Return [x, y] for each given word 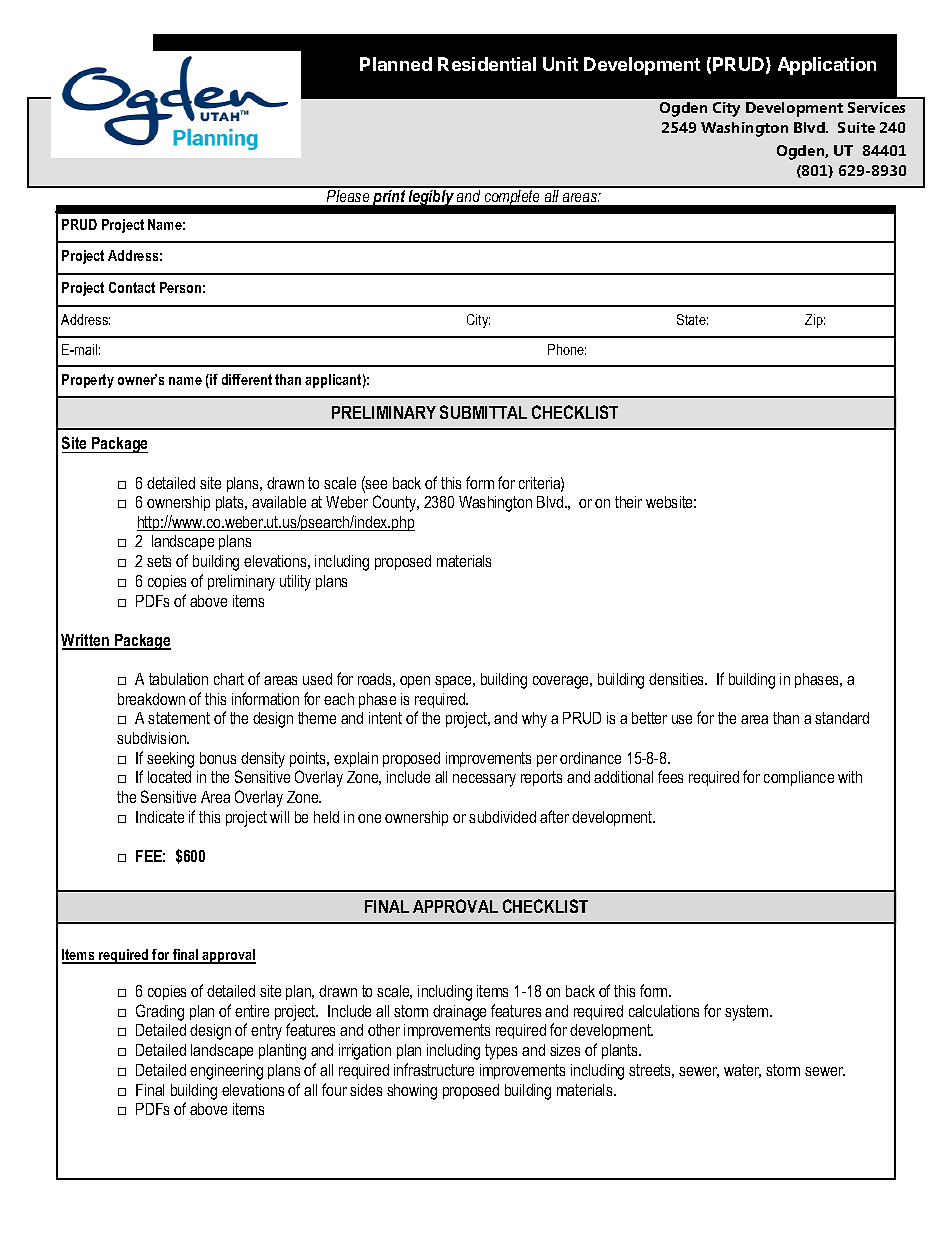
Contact [132, 287]
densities [677, 679]
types [501, 1052]
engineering [226, 1072]
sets [159, 561]
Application [827, 66]
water [742, 1071]
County [396, 503]
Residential [487, 64]
